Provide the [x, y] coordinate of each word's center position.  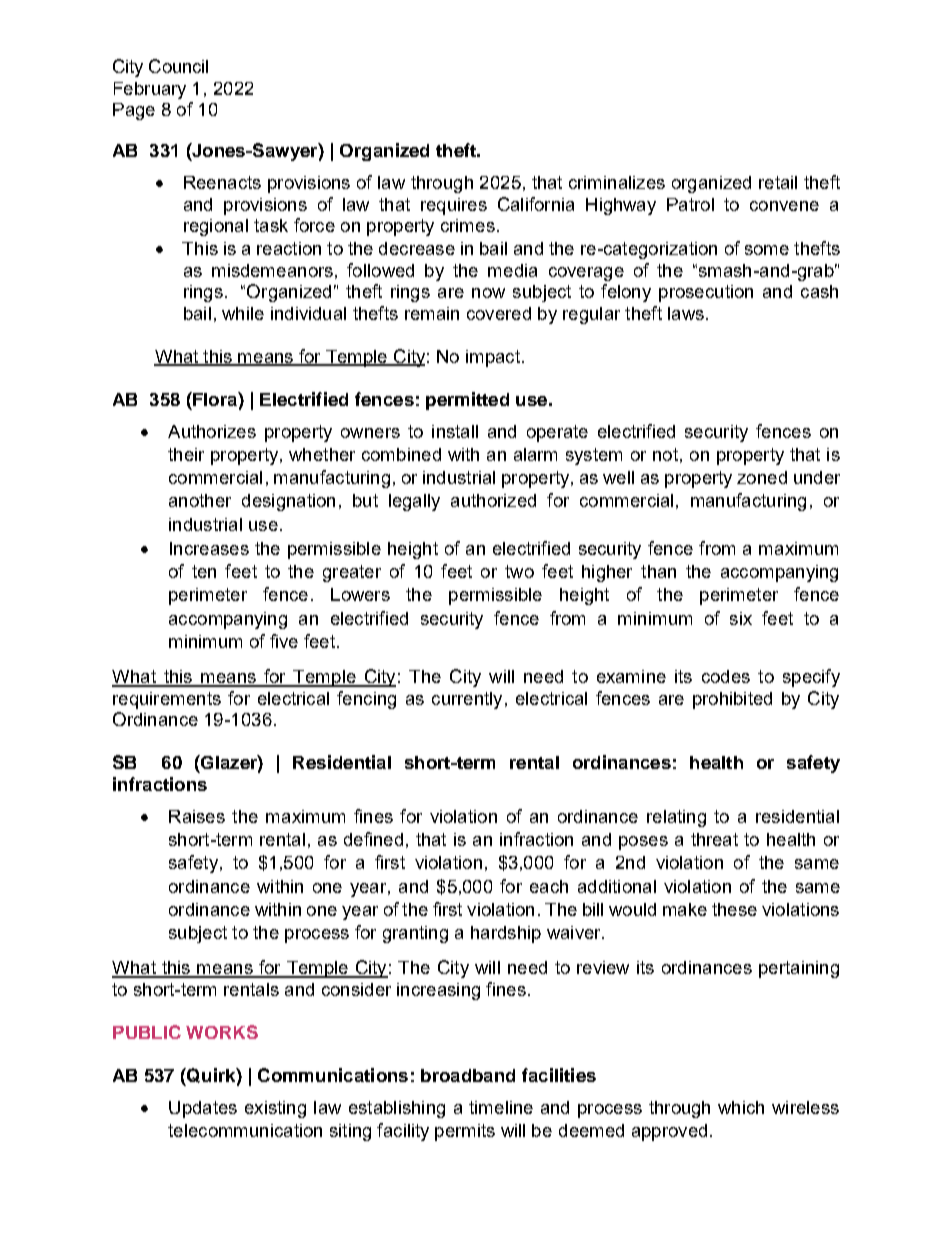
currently [467, 700]
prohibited [732, 700]
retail [778, 182]
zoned [762, 477]
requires [454, 206]
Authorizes [212, 431]
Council [178, 66]
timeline [501, 1107]
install [455, 431]
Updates [203, 1109]
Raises [197, 816]
